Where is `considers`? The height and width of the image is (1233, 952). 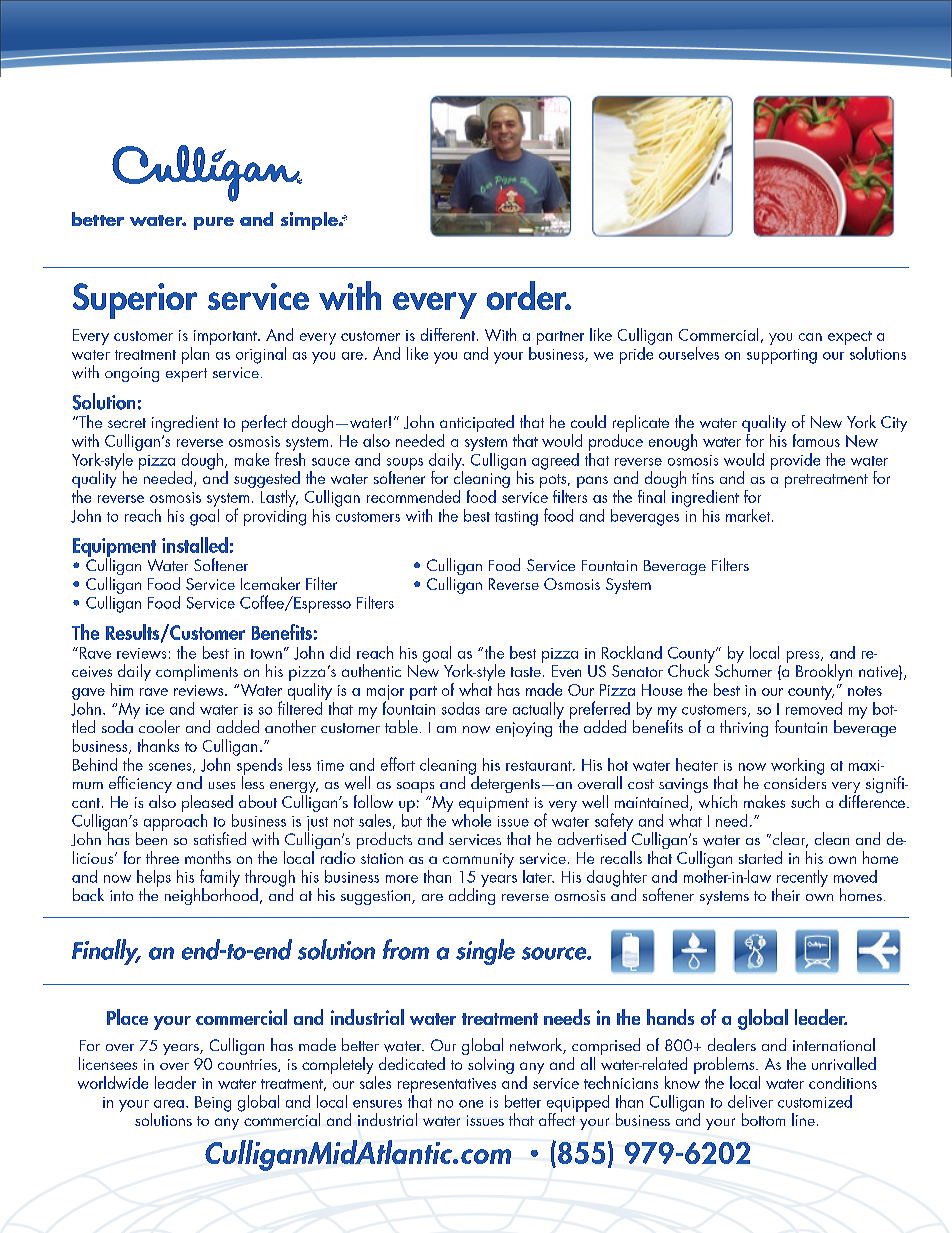 considers is located at coordinates (795, 781).
